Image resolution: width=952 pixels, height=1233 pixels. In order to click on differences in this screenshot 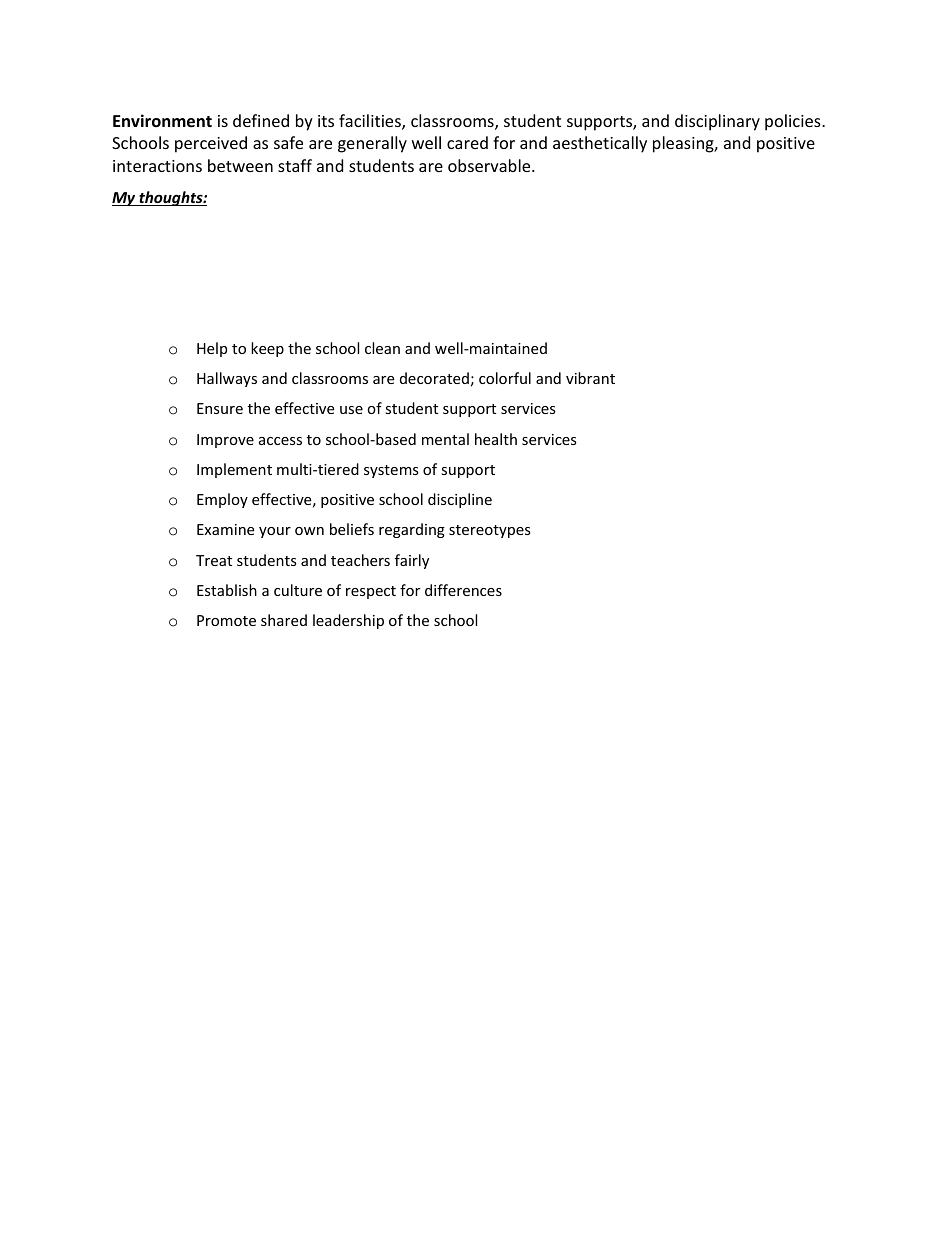, I will do `click(463, 590)`.
